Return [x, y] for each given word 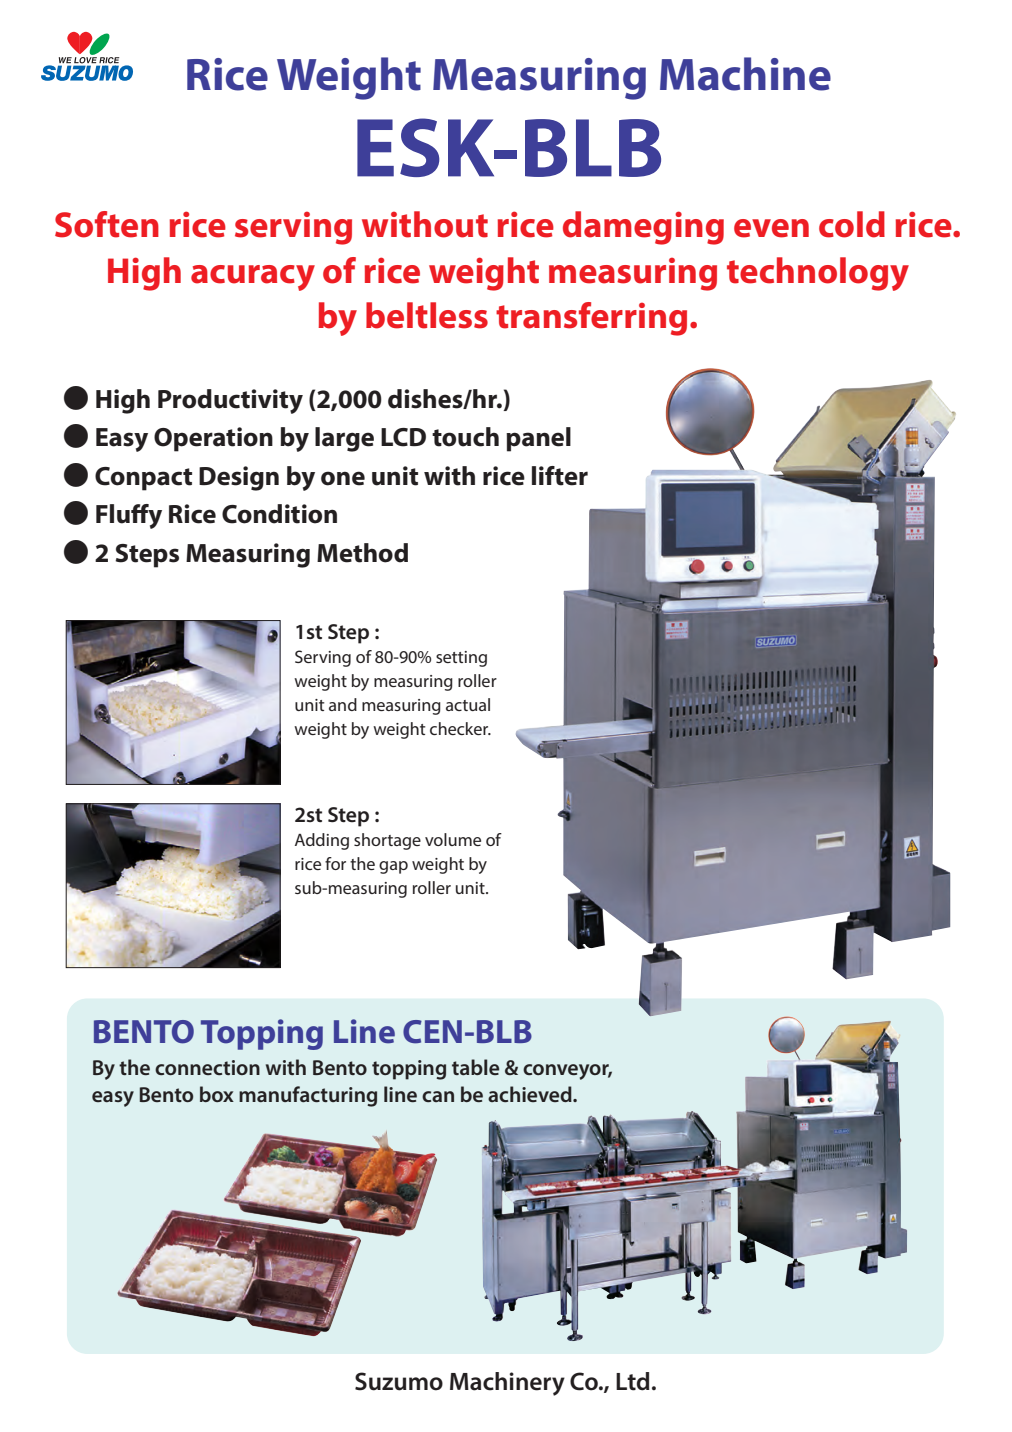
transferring [591, 319]
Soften [107, 224]
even [771, 228]
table [475, 1067]
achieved [531, 1094]
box [217, 1094]
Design [239, 478]
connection [207, 1067]
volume [453, 839]
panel [538, 439]
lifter [560, 476]
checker [460, 728]
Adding [322, 841]
